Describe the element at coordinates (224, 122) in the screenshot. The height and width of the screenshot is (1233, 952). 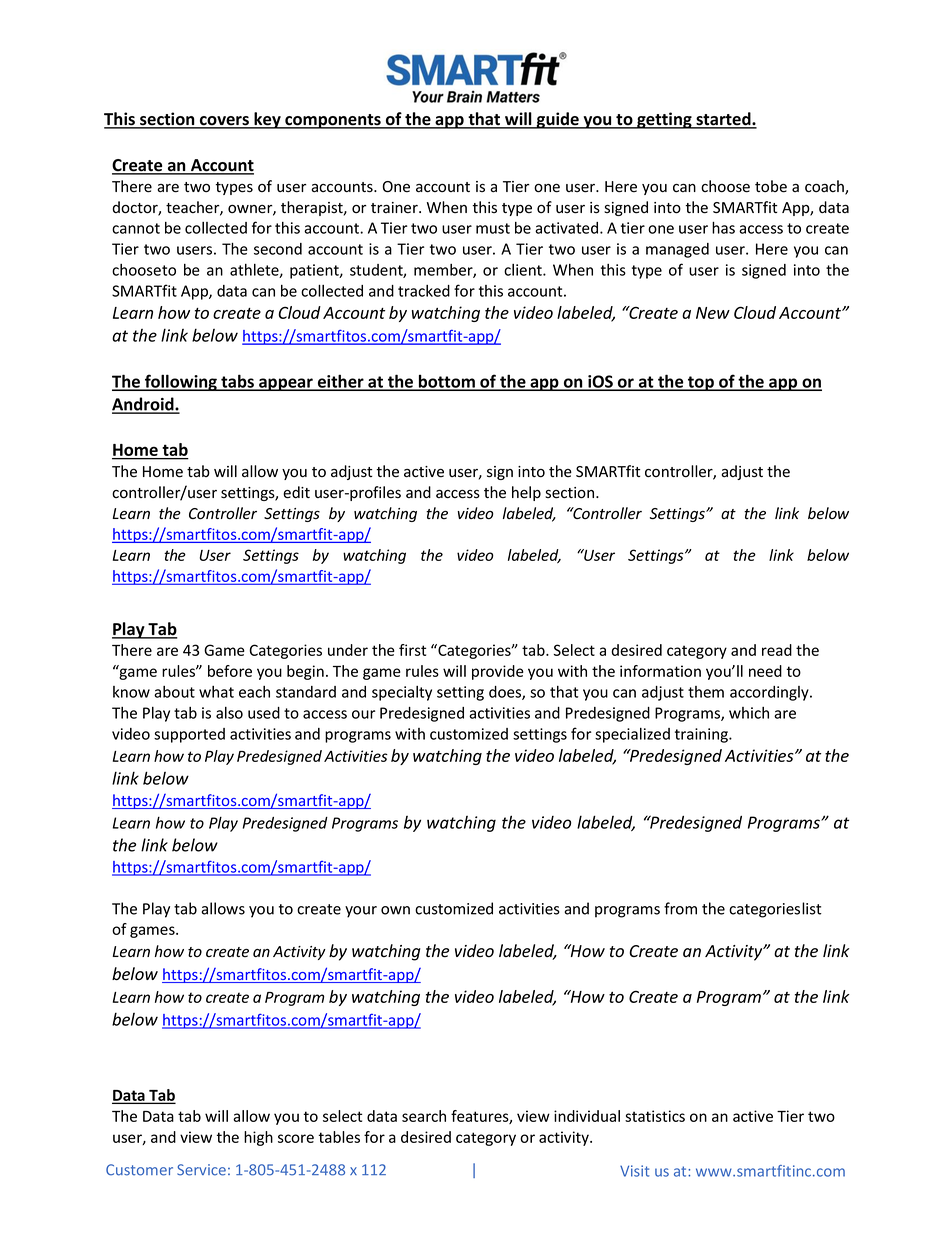
I see `covers` at that location.
